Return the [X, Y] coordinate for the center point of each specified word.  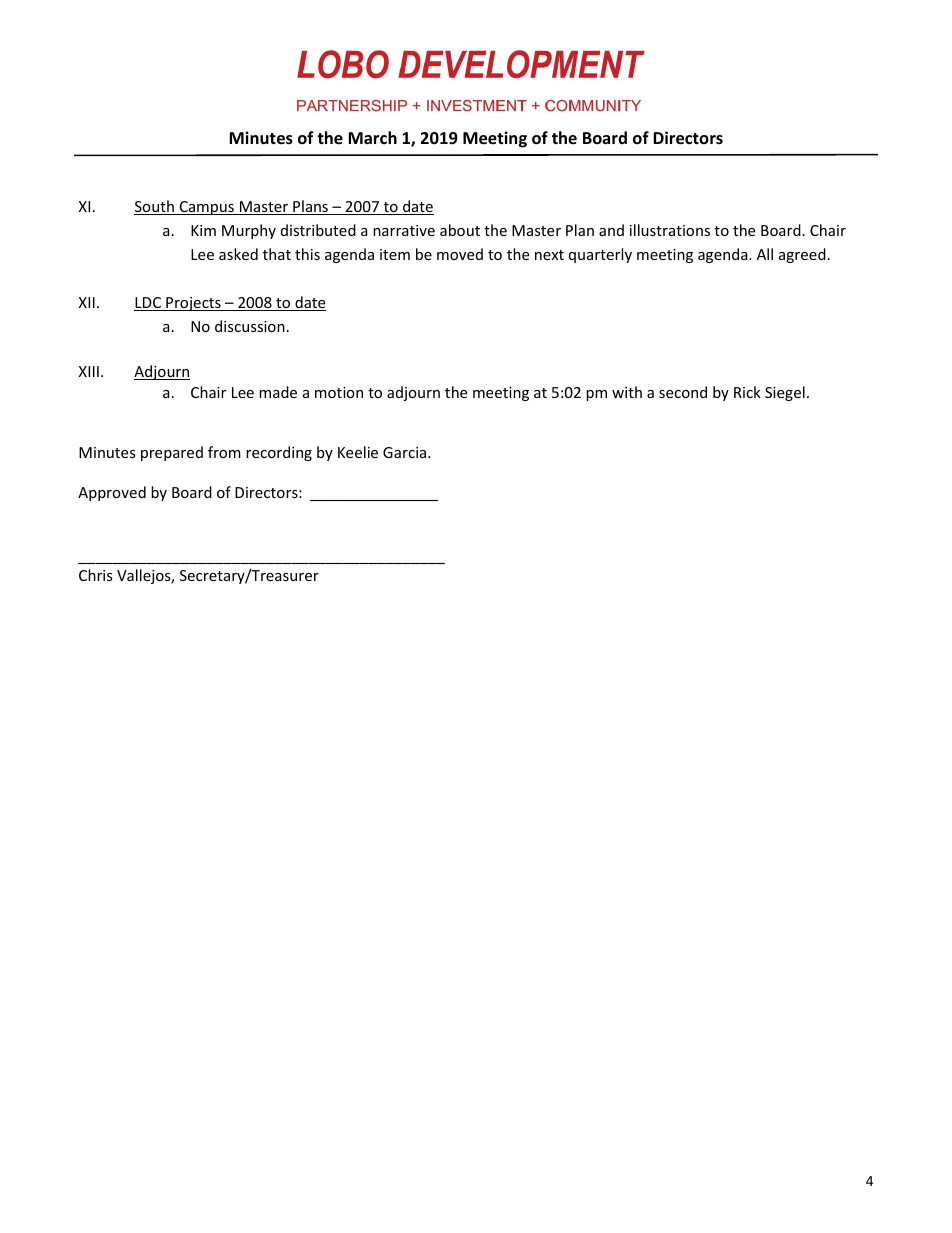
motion [339, 392]
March [372, 137]
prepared [172, 453]
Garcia [406, 452]
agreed [802, 255]
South [155, 207]
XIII [89, 371]
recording [279, 453]
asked [238, 254]
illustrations [670, 230]
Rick [747, 392]
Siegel [785, 393]
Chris [96, 575]
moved [460, 254]
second [683, 392]
